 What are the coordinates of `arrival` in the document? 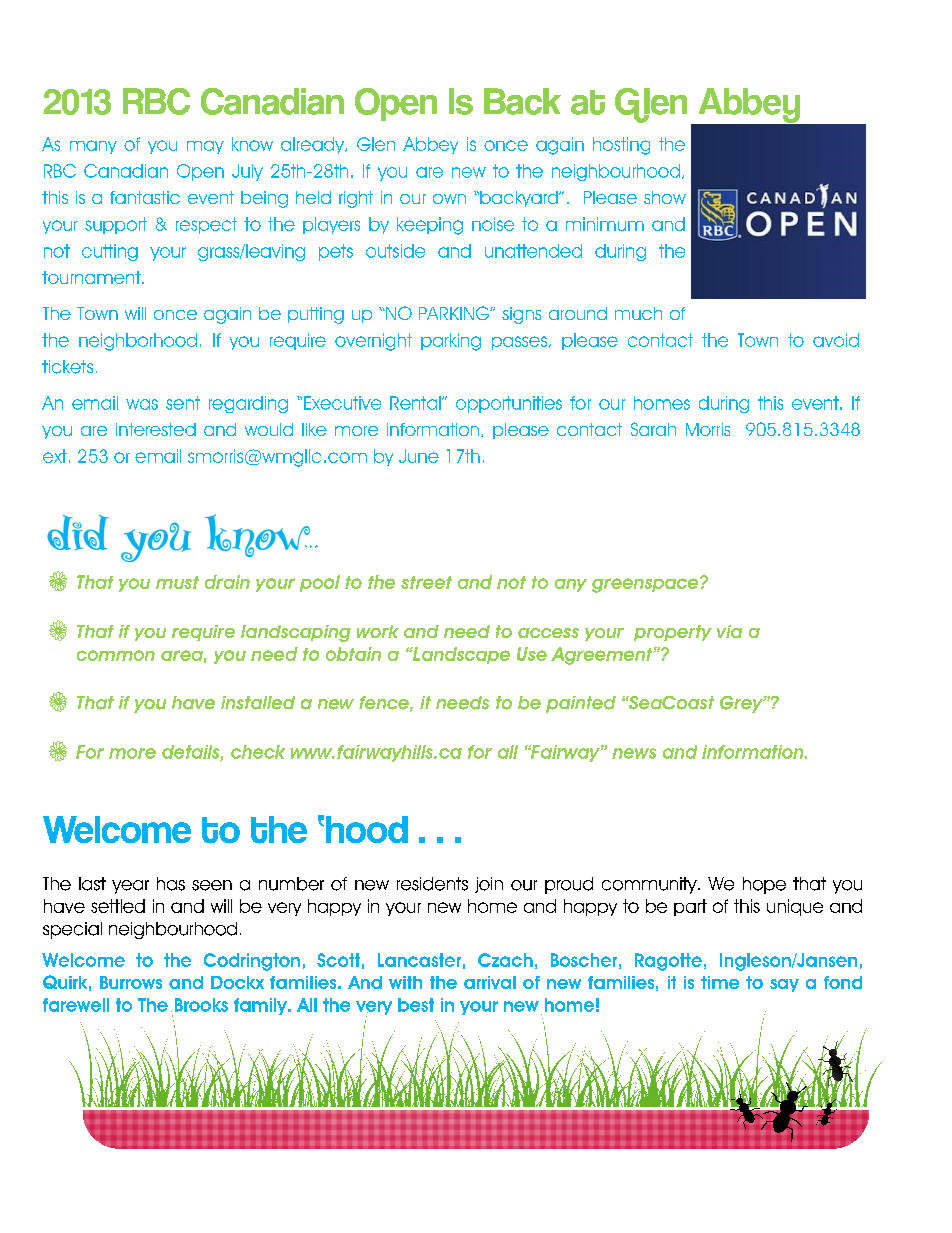 It's located at (490, 982).
